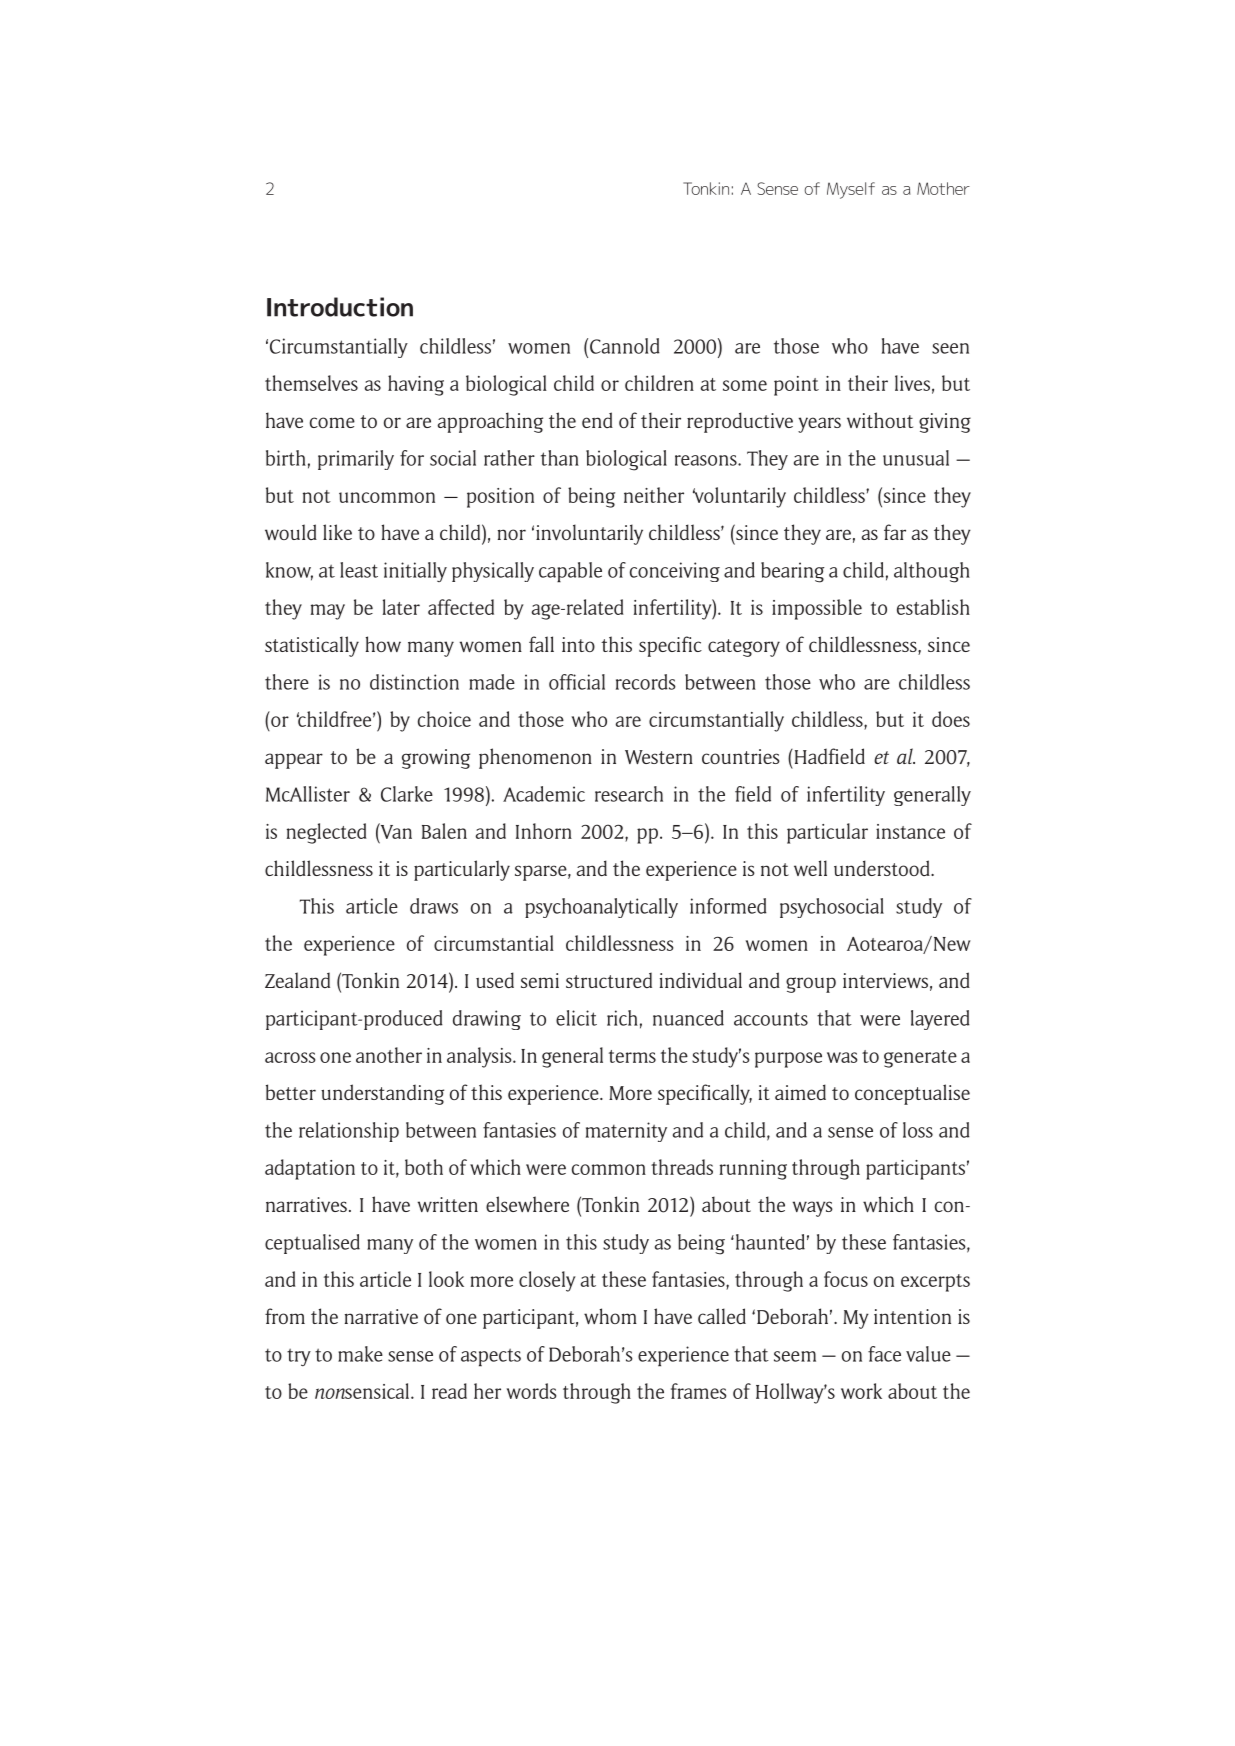  I want to click on face, so click(884, 1354).
